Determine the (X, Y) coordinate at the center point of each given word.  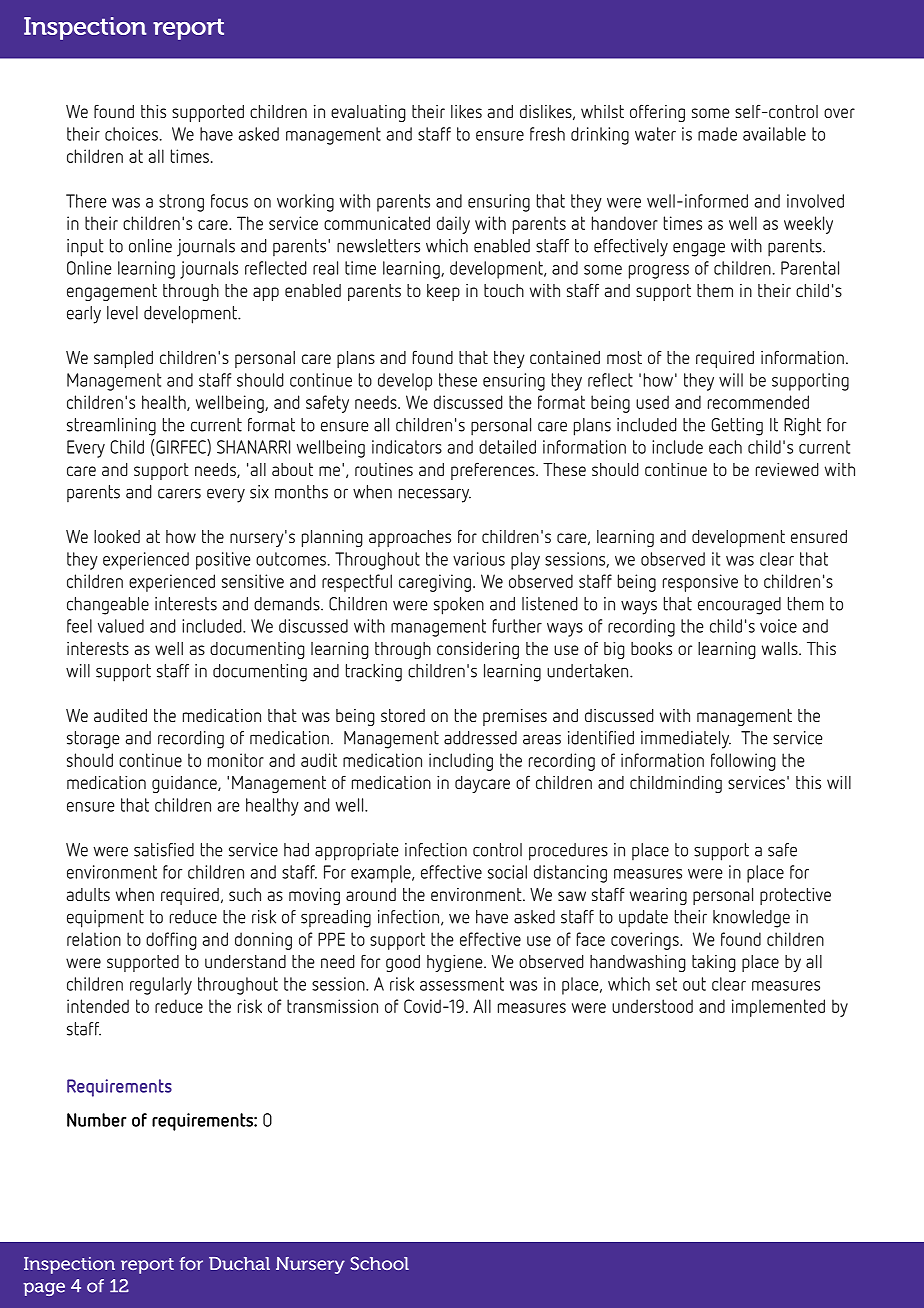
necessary (435, 495)
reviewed (787, 469)
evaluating (368, 113)
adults (88, 894)
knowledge (751, 919)
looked (117, 536)
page (44, 1289)
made (717, 134)
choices (133, 134)
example (382, 874)
